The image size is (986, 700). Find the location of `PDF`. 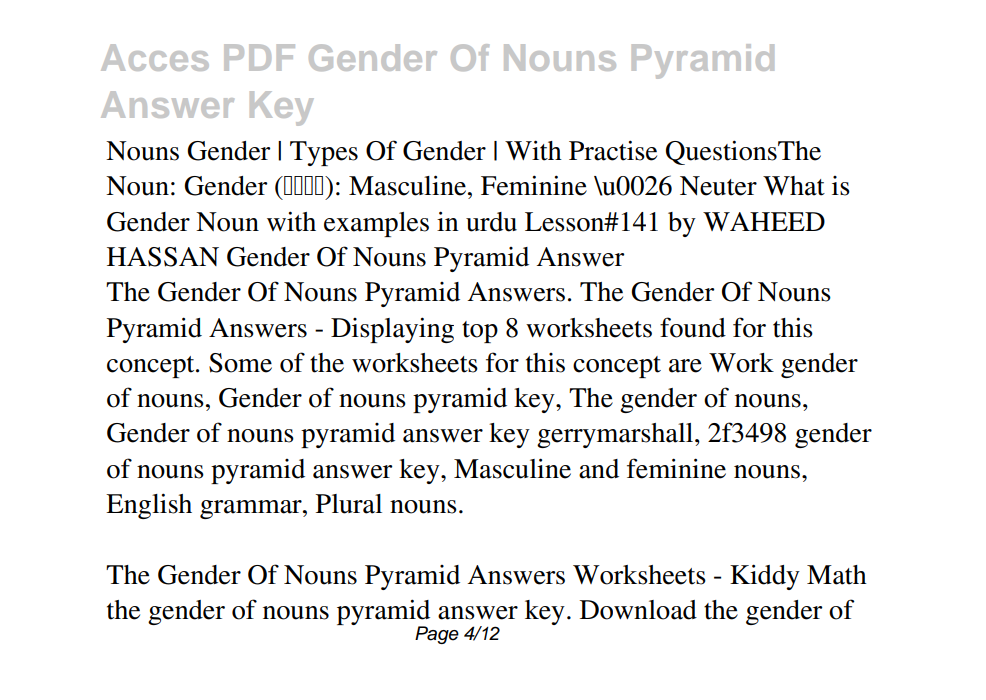

PDF is located at coordinates (259, 57).
